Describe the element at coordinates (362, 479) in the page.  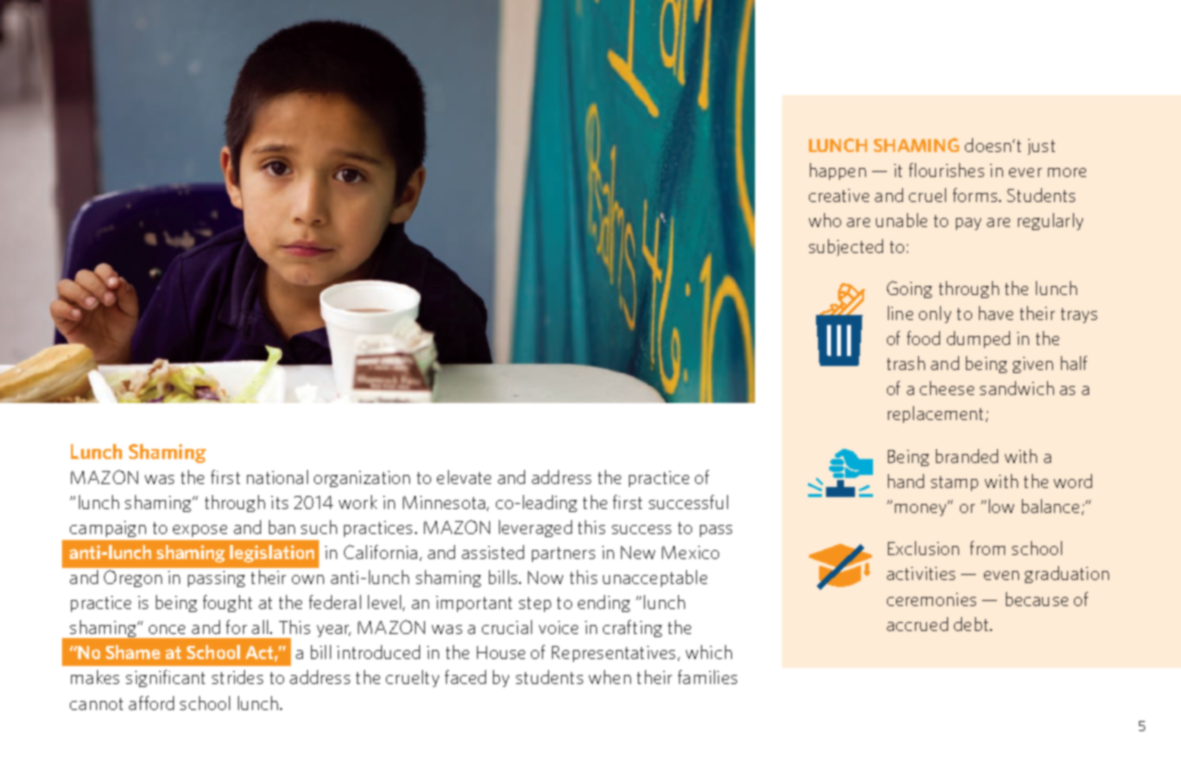
I see `organization` at that location.
